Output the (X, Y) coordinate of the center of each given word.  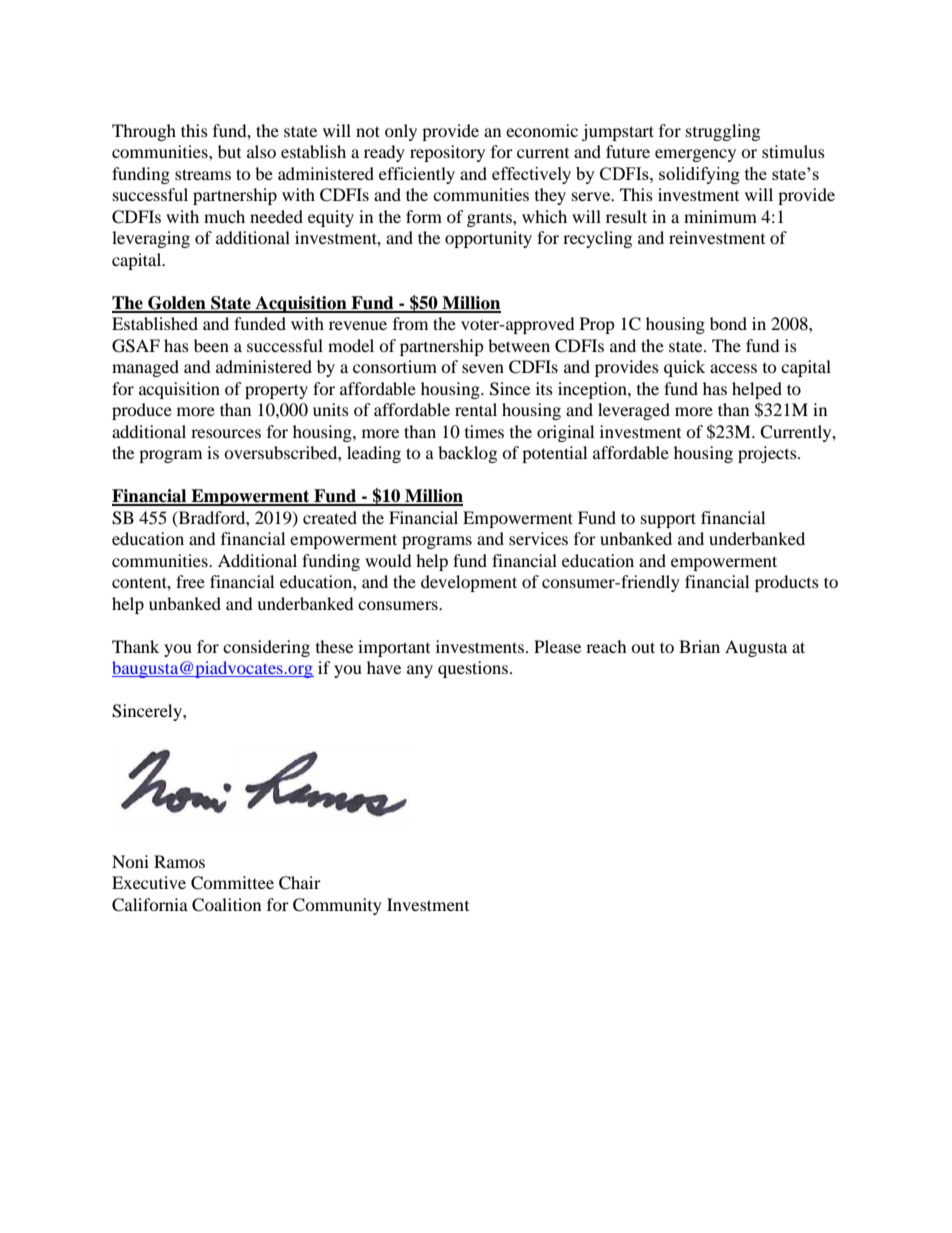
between (519, 345)
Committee (232, 883)
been (211, 345)
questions (473, 669)
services (538, 538)
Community (337, 906)
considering (266, 648)
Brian (699, 646)
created (330, 517)
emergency (695, 155)
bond (728, 323)
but (229, 151)
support (668, 520)
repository (447, 153)
